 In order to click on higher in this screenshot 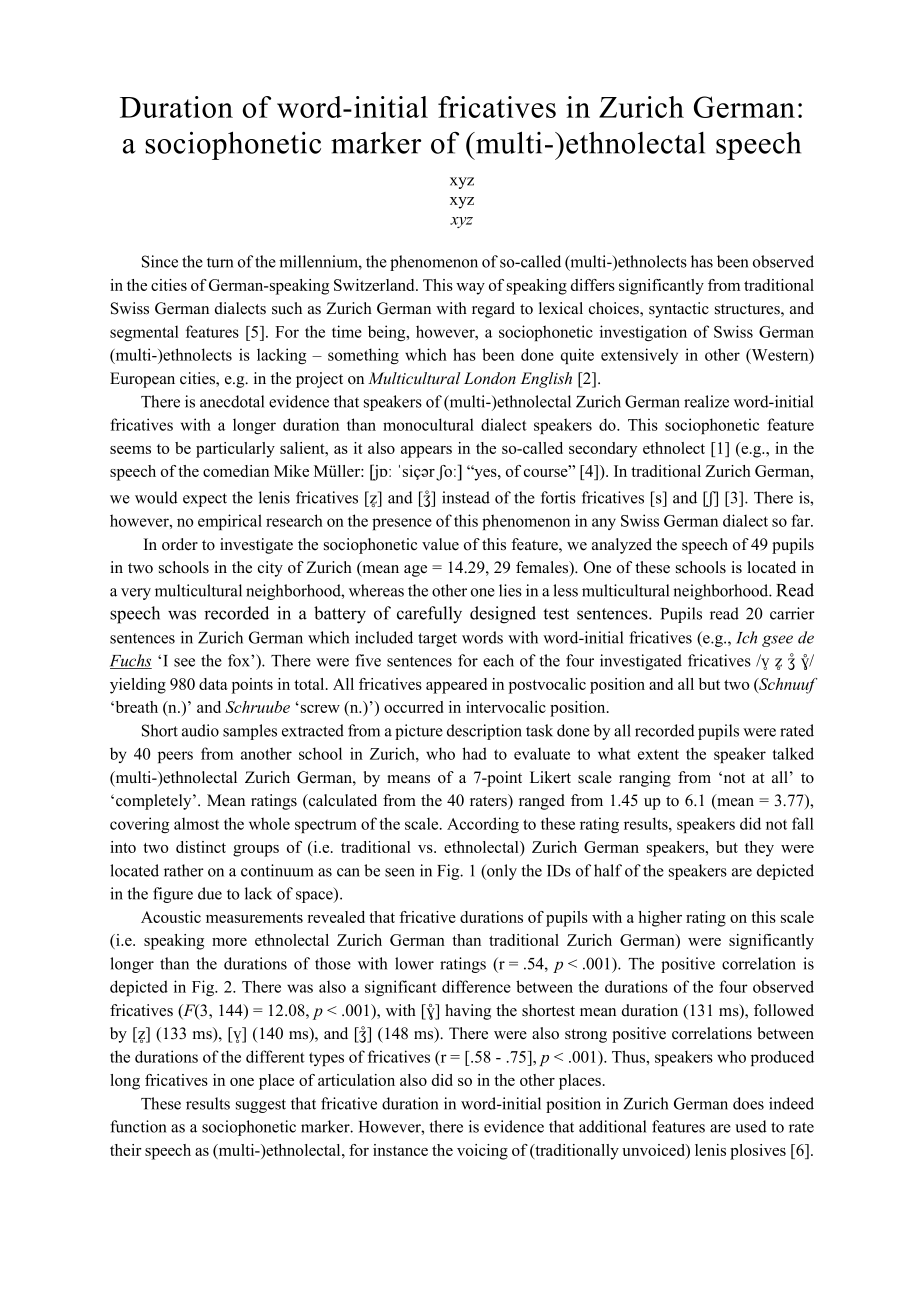, I will do `click(660, 919)`.
